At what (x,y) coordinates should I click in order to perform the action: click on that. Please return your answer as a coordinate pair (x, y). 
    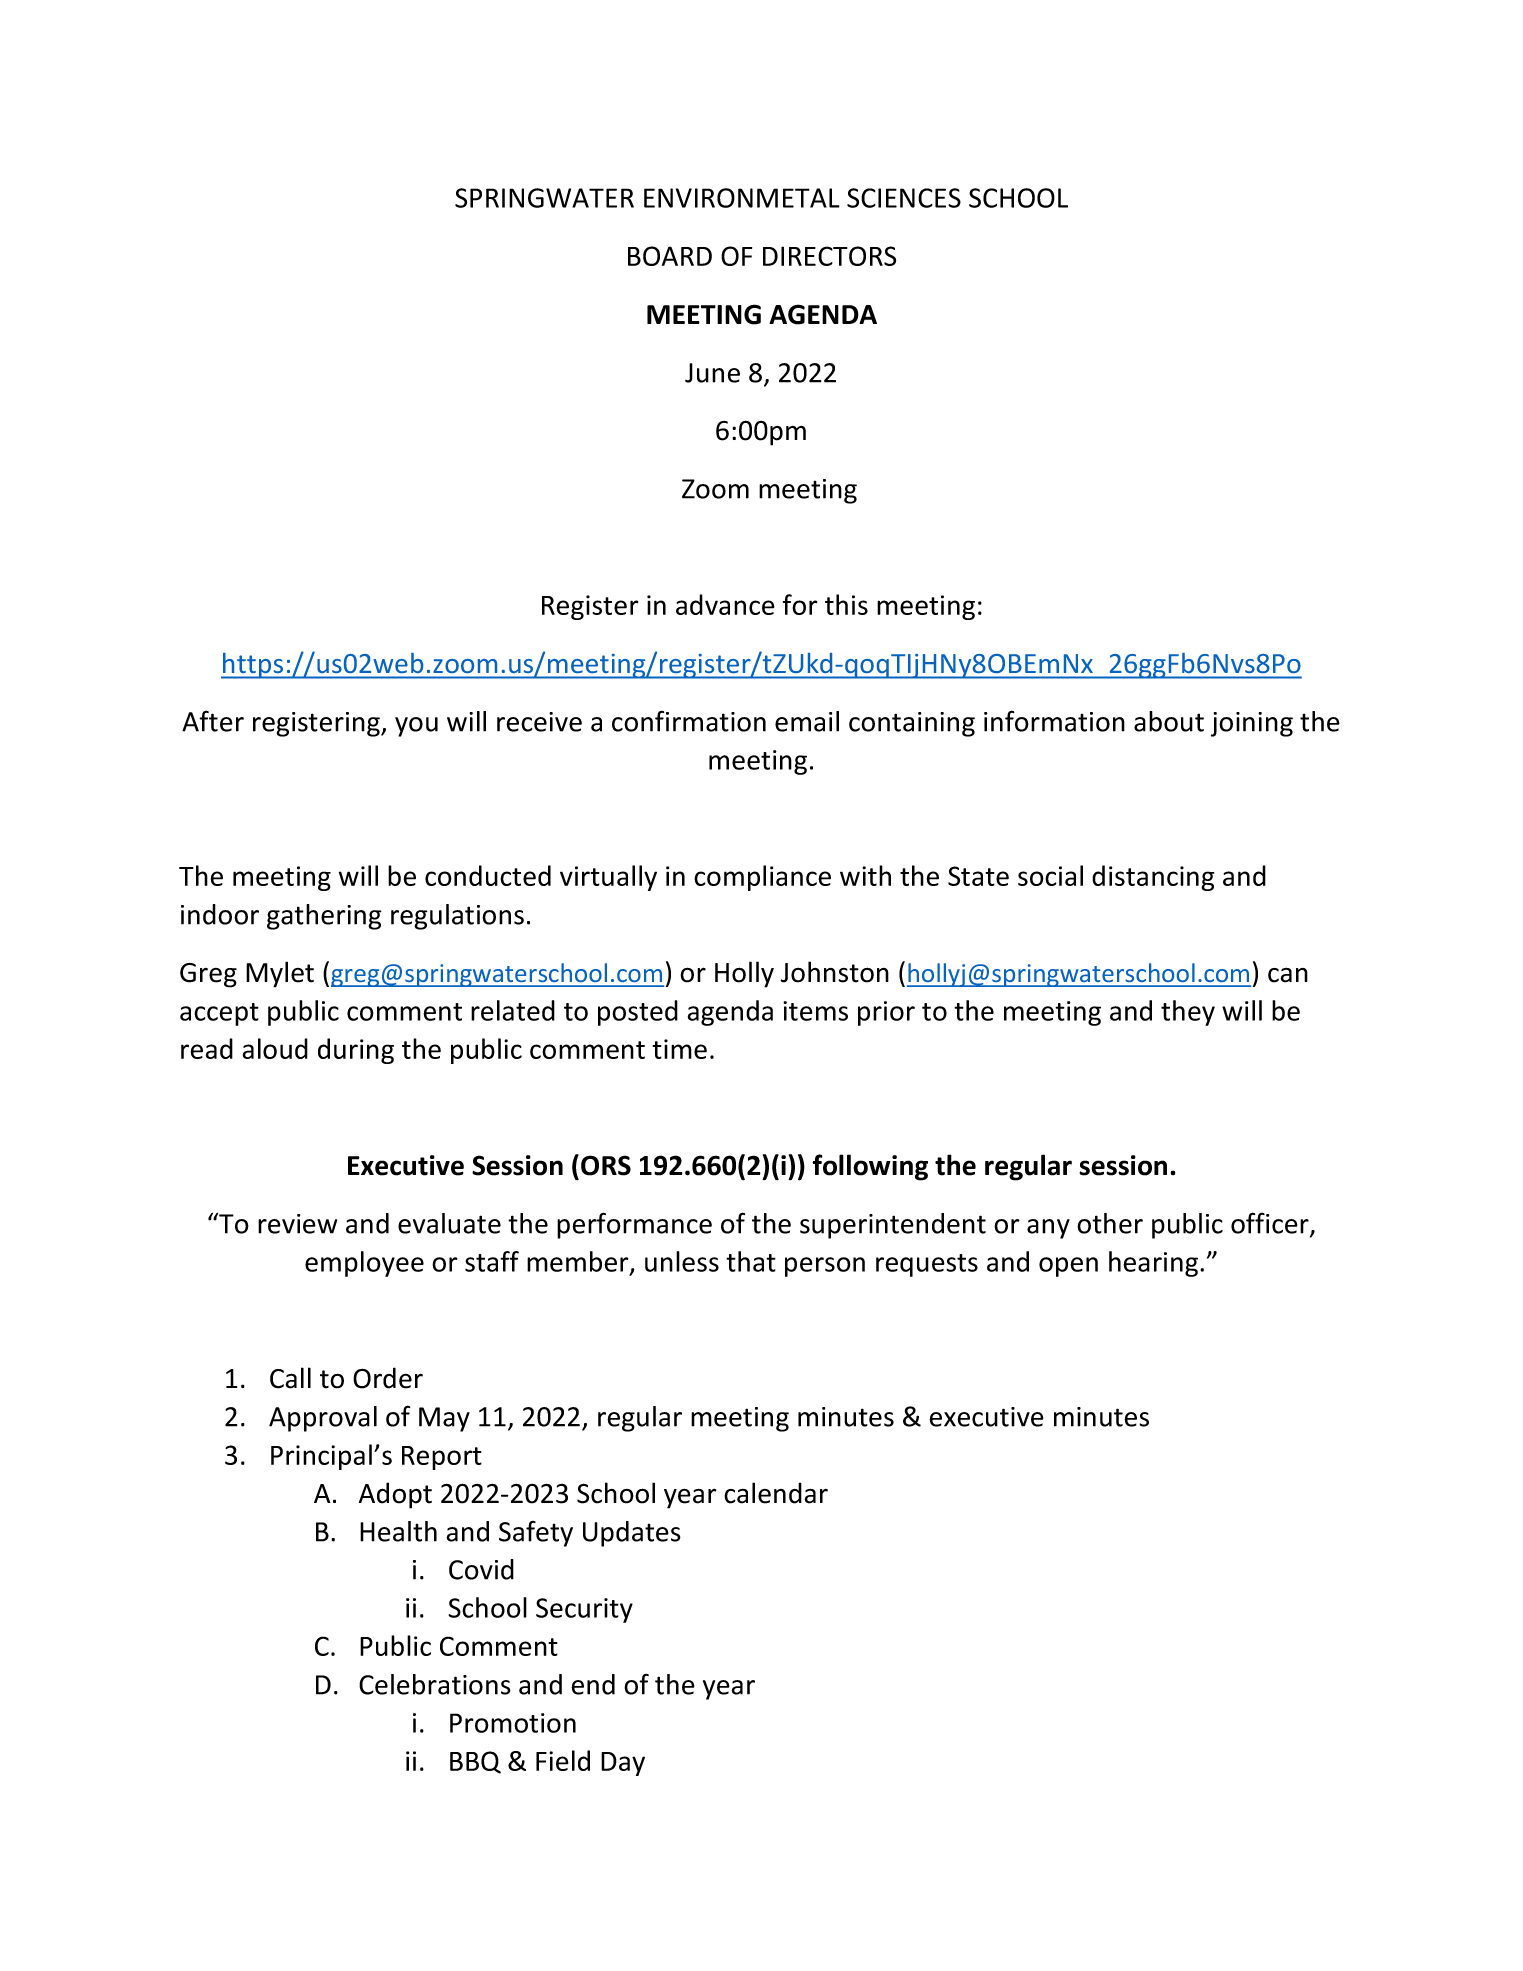
    Looking at the image, I should click on (751, 1261).
